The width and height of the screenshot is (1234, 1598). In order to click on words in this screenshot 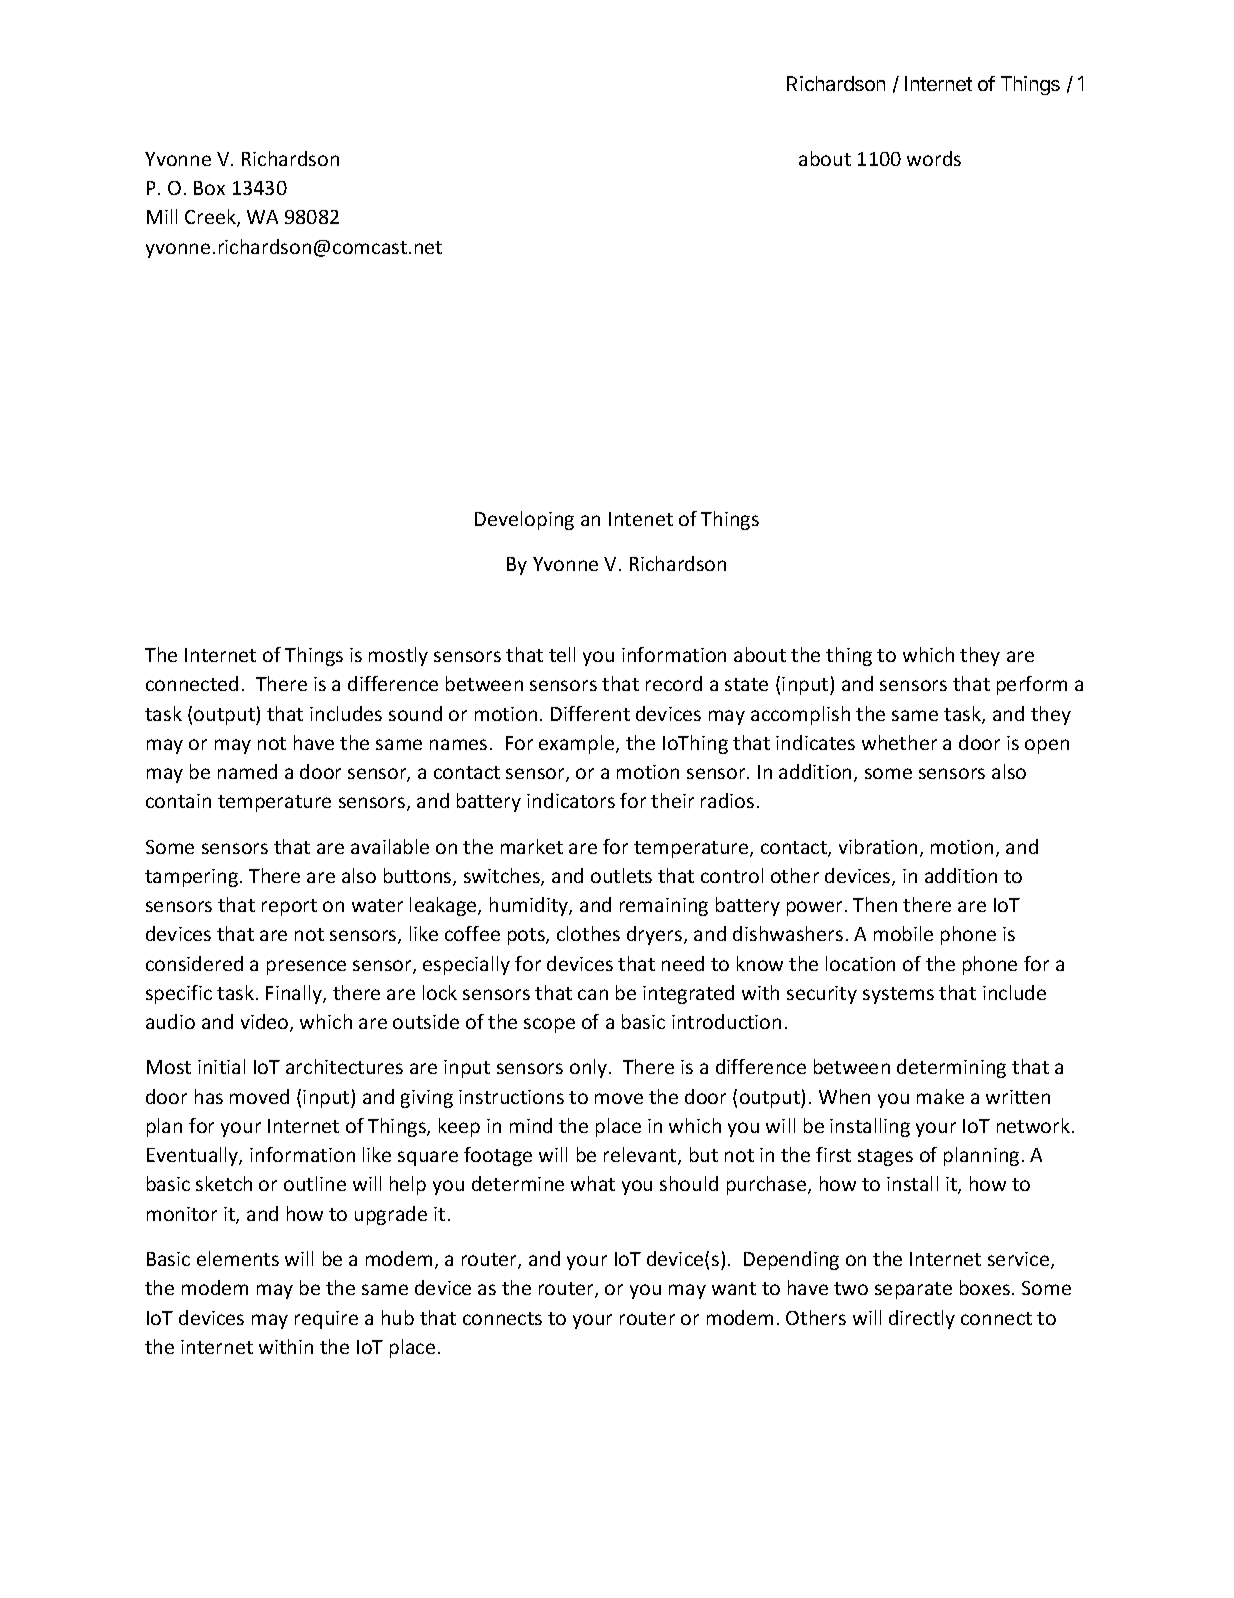, I will do `click(934, 158)`.
